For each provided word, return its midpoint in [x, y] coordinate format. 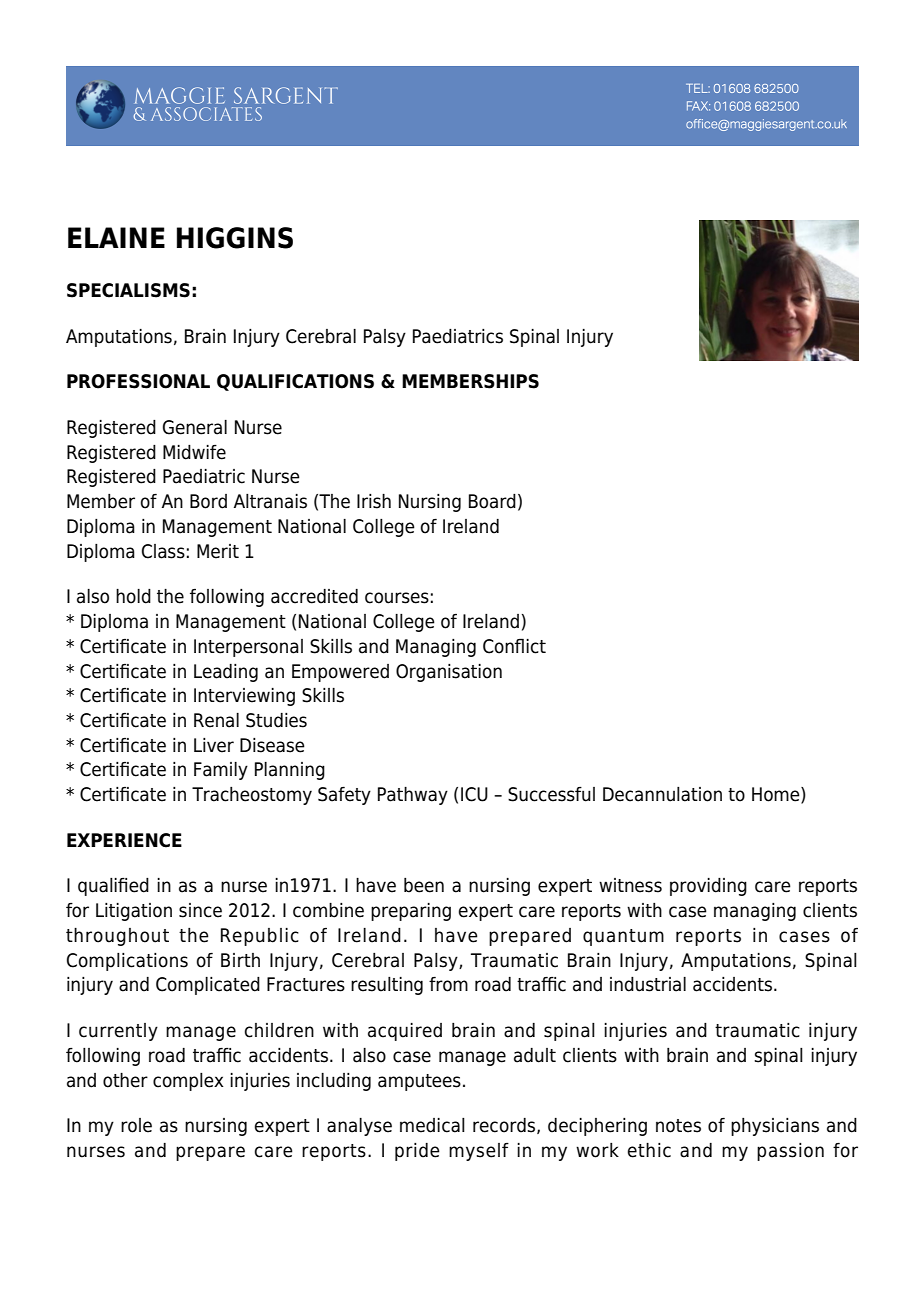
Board [492, 501]
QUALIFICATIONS [295, 382]
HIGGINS [235, 238]
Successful [551, 794]
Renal [216, 720]
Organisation [449, 673]
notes [678, 1126]
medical [432, 1125]
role [136, 1125]
